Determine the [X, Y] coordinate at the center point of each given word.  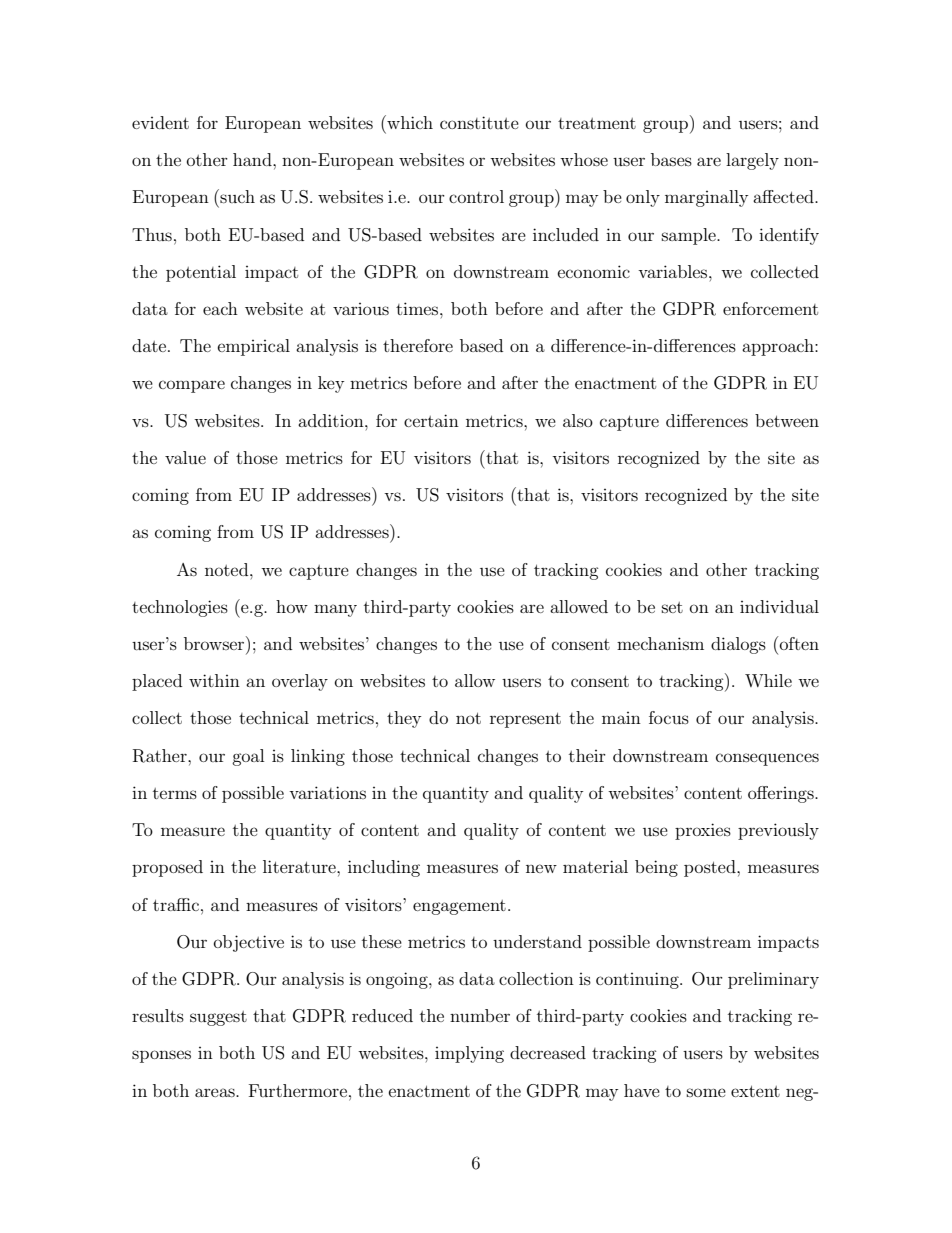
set [672, 607]
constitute [479, 122]
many [335, 610]
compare [192, 386]
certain [431, 420]
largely [752, 161]
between [787, 420]
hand [253, 159]
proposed [167, 868]
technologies [180, 608]
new [541, 868]
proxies [703, 831]
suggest [218, 1018]
